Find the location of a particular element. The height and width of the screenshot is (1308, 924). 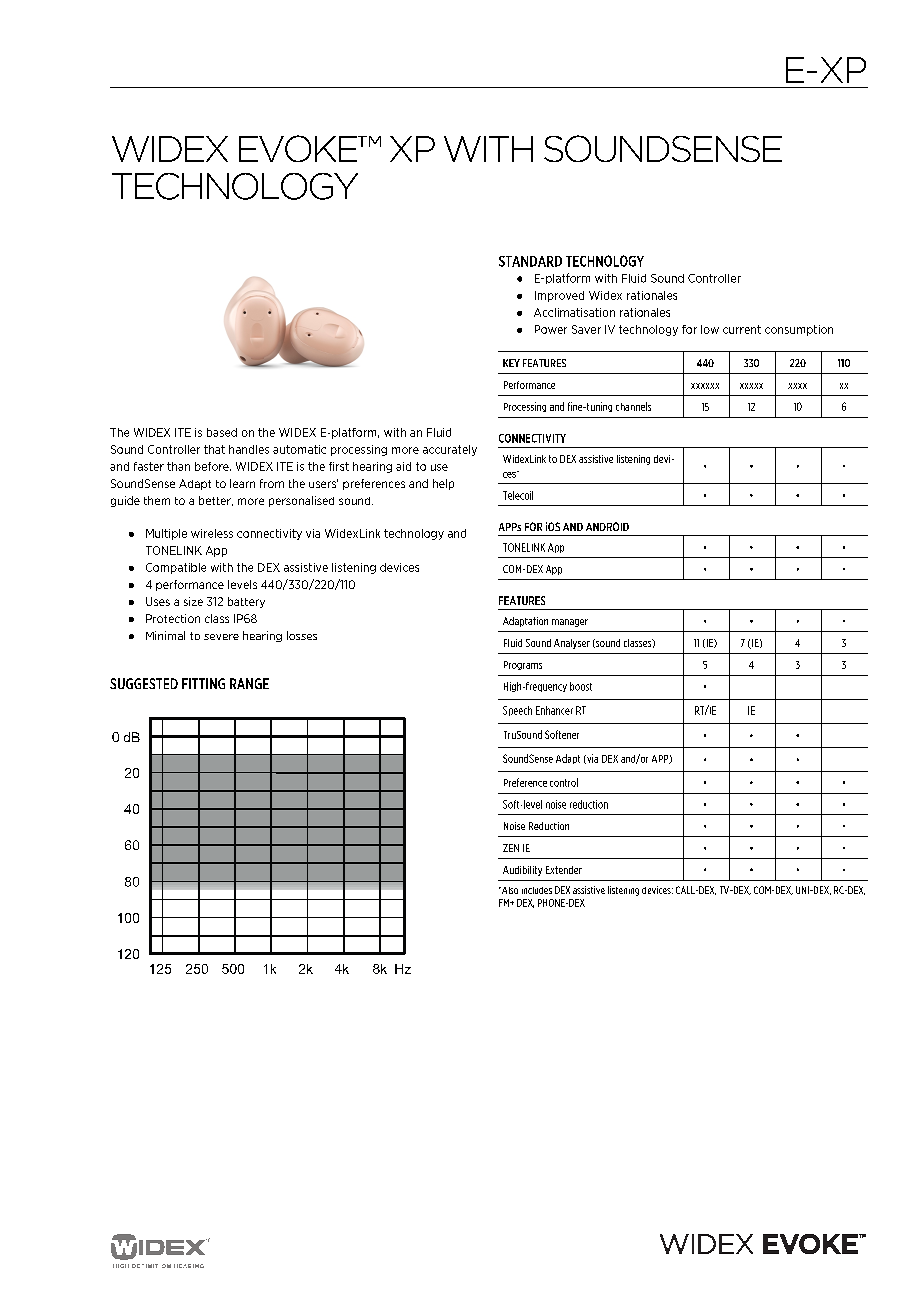

Improved is located at coordinates (559, 296).
